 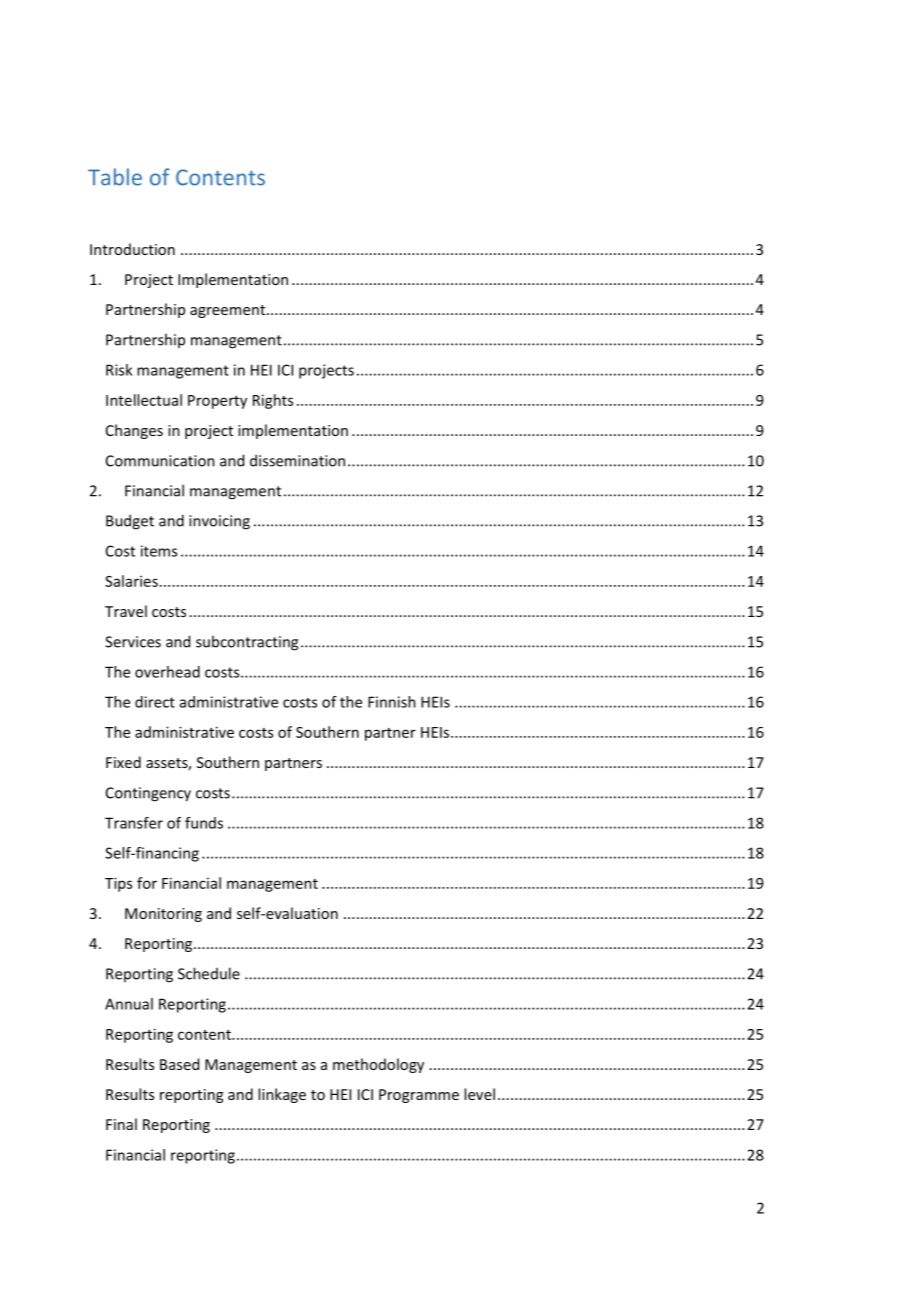 I want to click on Intellectual, so click(x=144, y=400).
